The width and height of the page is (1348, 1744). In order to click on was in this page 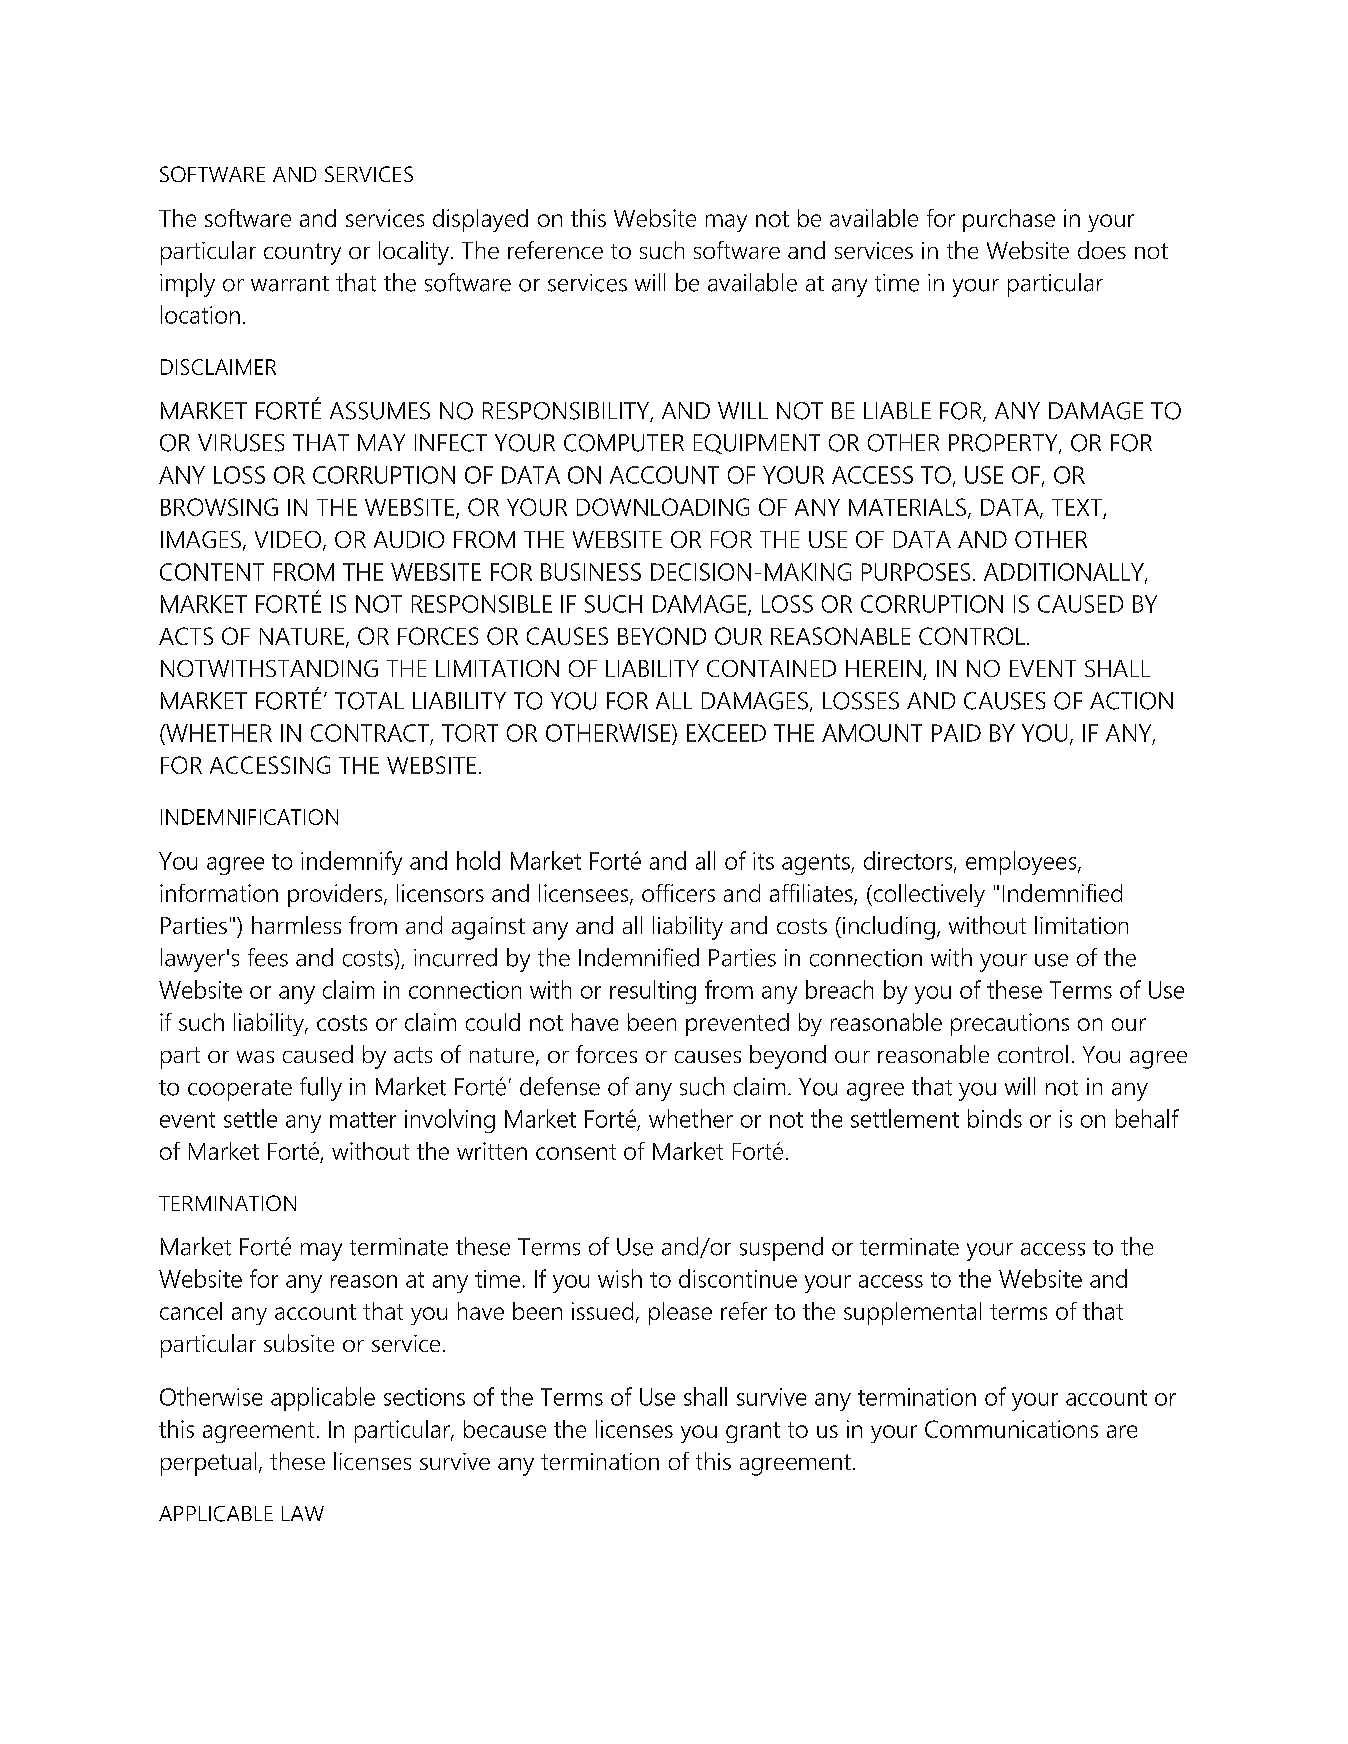, I will do `click(255, 1057)`.
